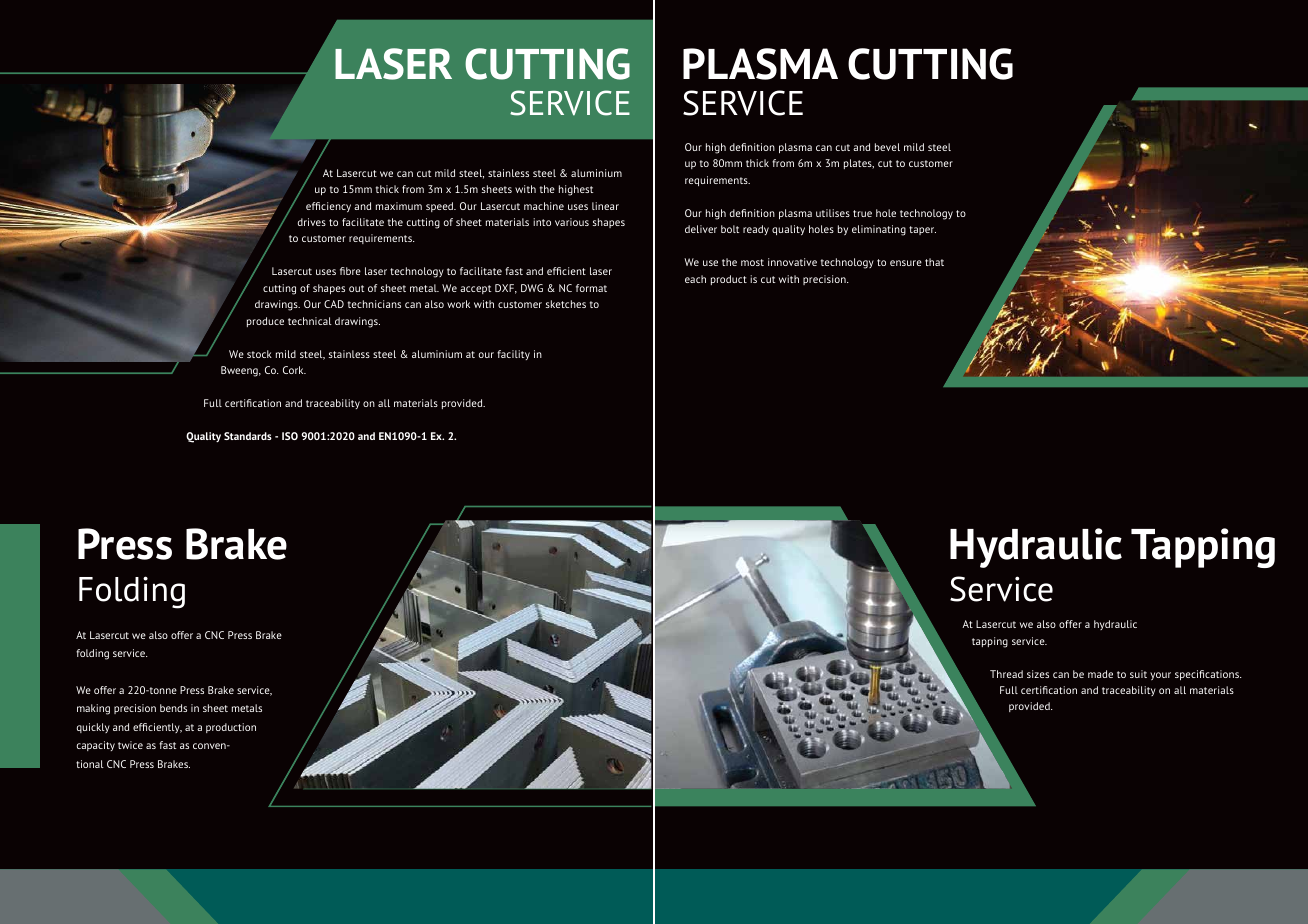  I want to click on Standards, so click(248, 436).
